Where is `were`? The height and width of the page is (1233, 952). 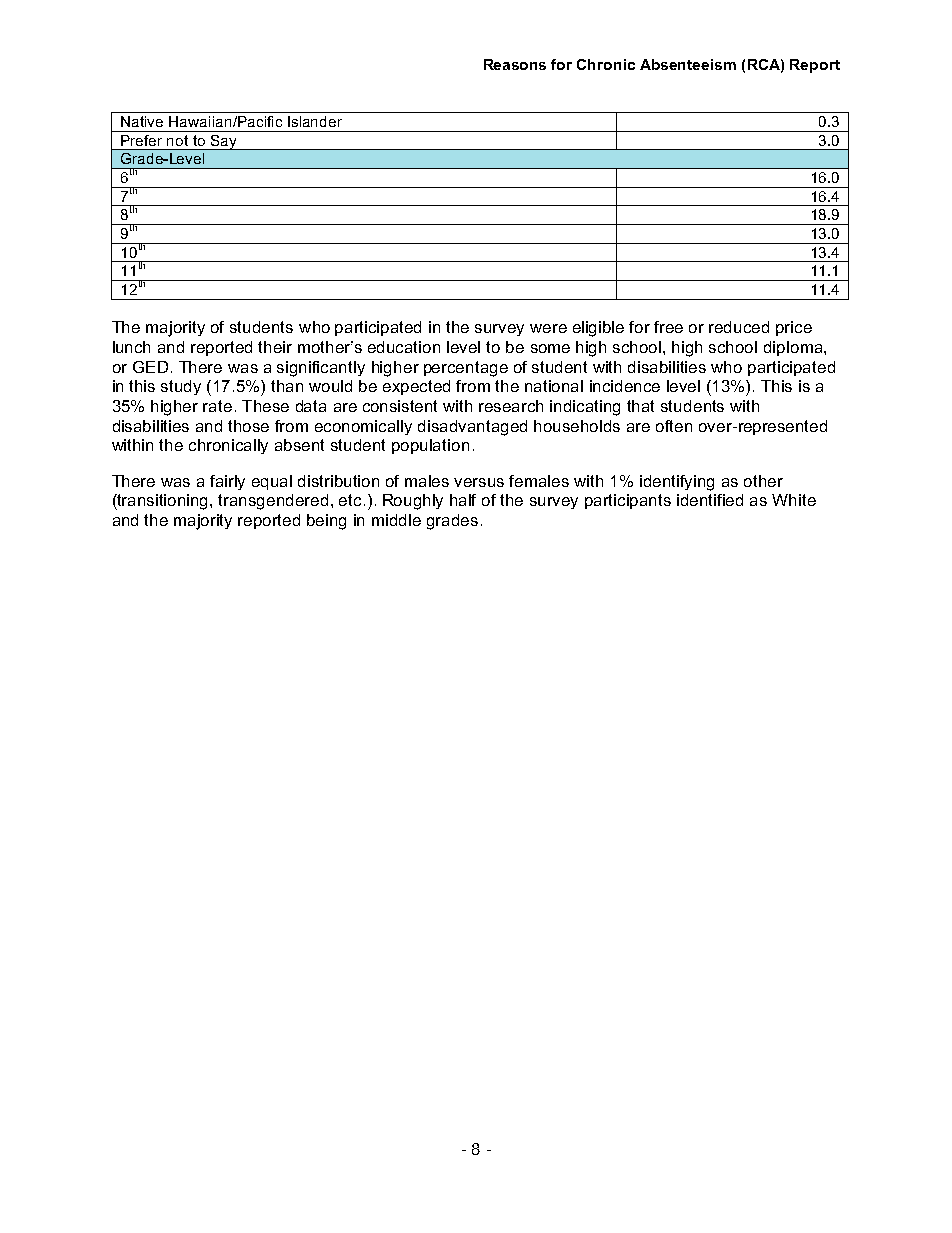
were is located at coordinates (548, 328).
